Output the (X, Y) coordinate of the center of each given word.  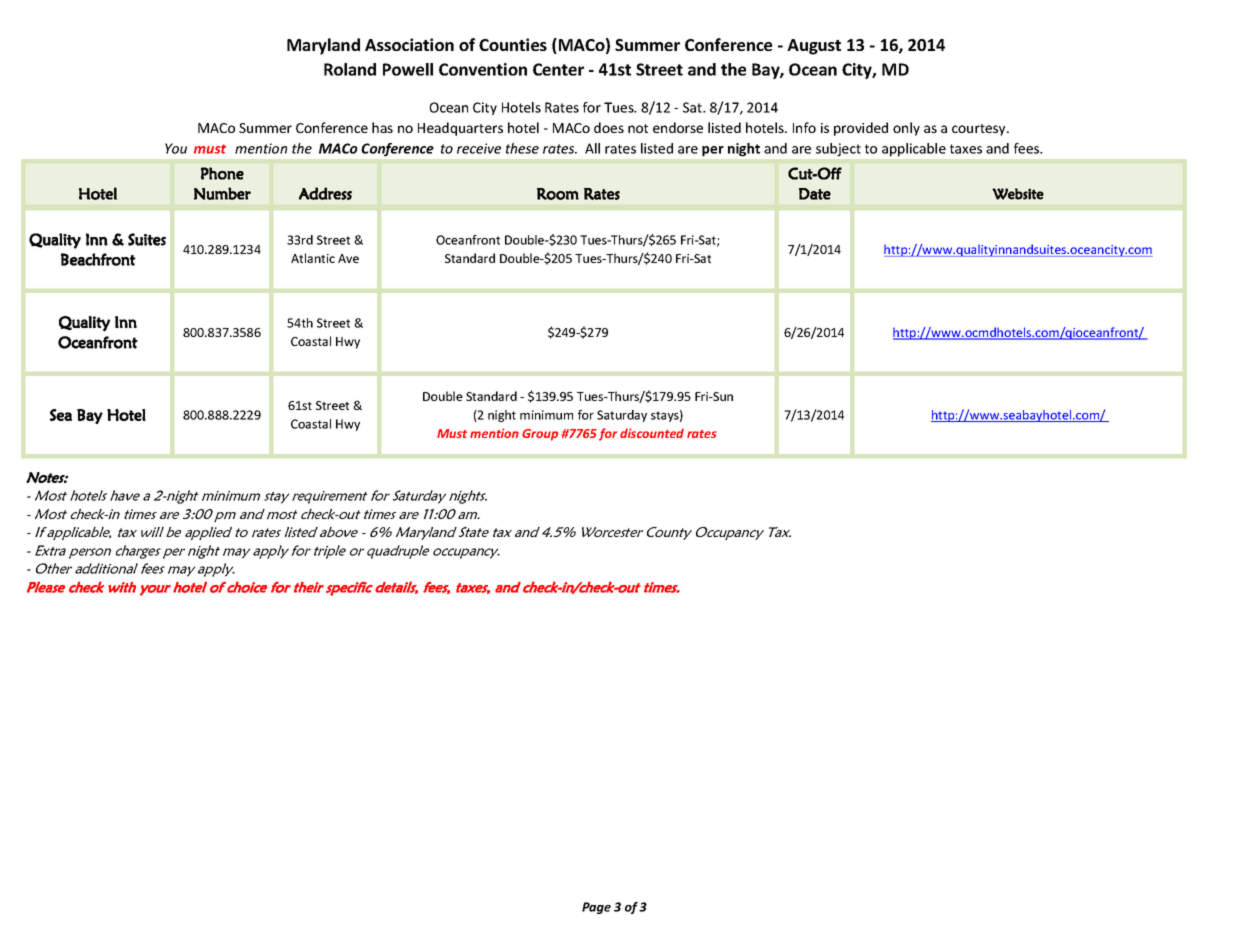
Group (540, 435)
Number (222, 193)
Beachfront (98, 259)
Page (596, 908)
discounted (652, 433)
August (814, 47)
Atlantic (313, 258)
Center (558, 69)
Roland (350, 69)
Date (815, 194)
